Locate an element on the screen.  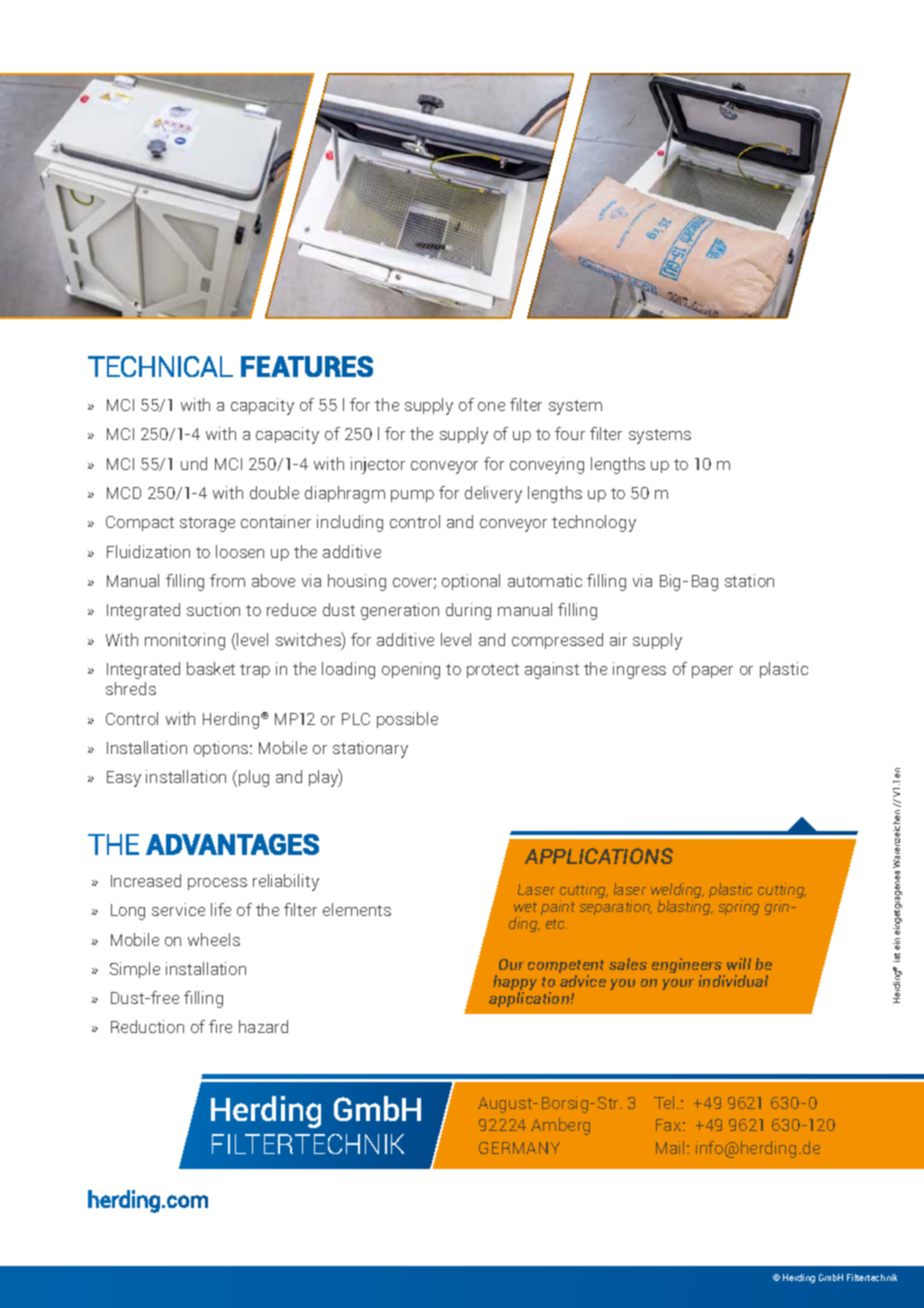
four is located at coordinates (570, 433).
